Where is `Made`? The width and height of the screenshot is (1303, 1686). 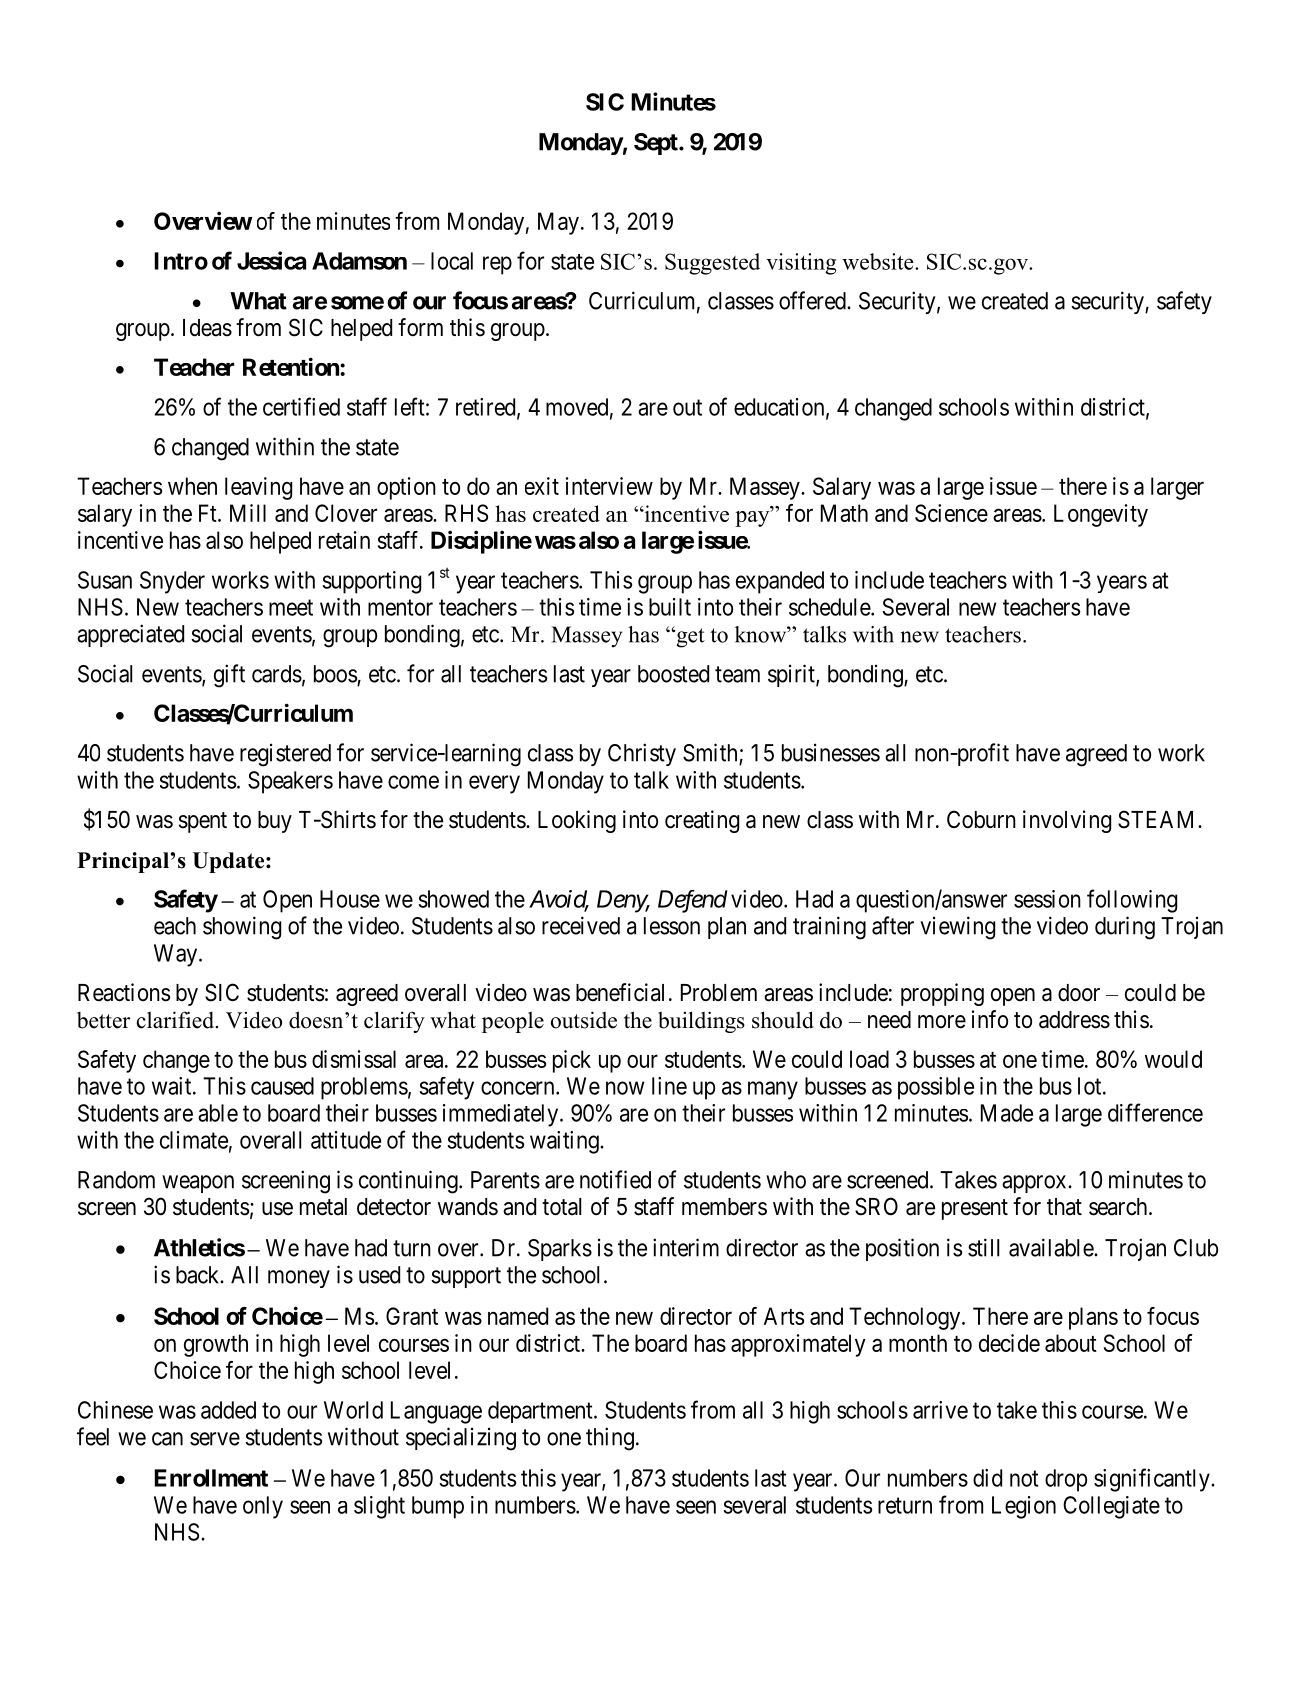 Made is located at coordinates (1007, 1113).
